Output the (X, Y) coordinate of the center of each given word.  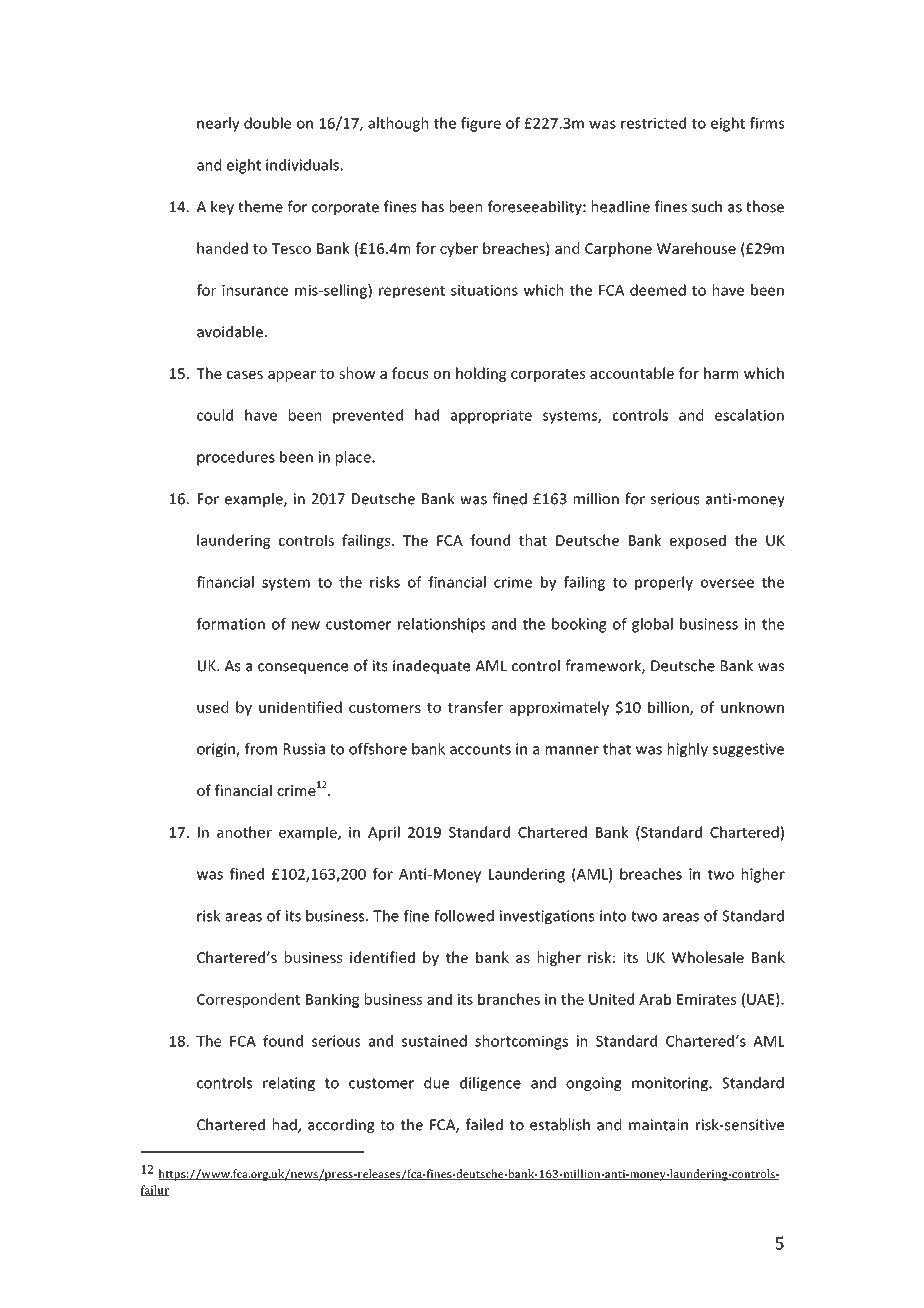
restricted (653, 123)
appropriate (491, 417)
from (261, 749)
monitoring (671, 1084)
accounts (480, 749)
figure (481, 124)
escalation (749, 415)
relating (289, 1084)
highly (688, 750)
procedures (236, 458)
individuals (302, 165)
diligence (490, 1084)
